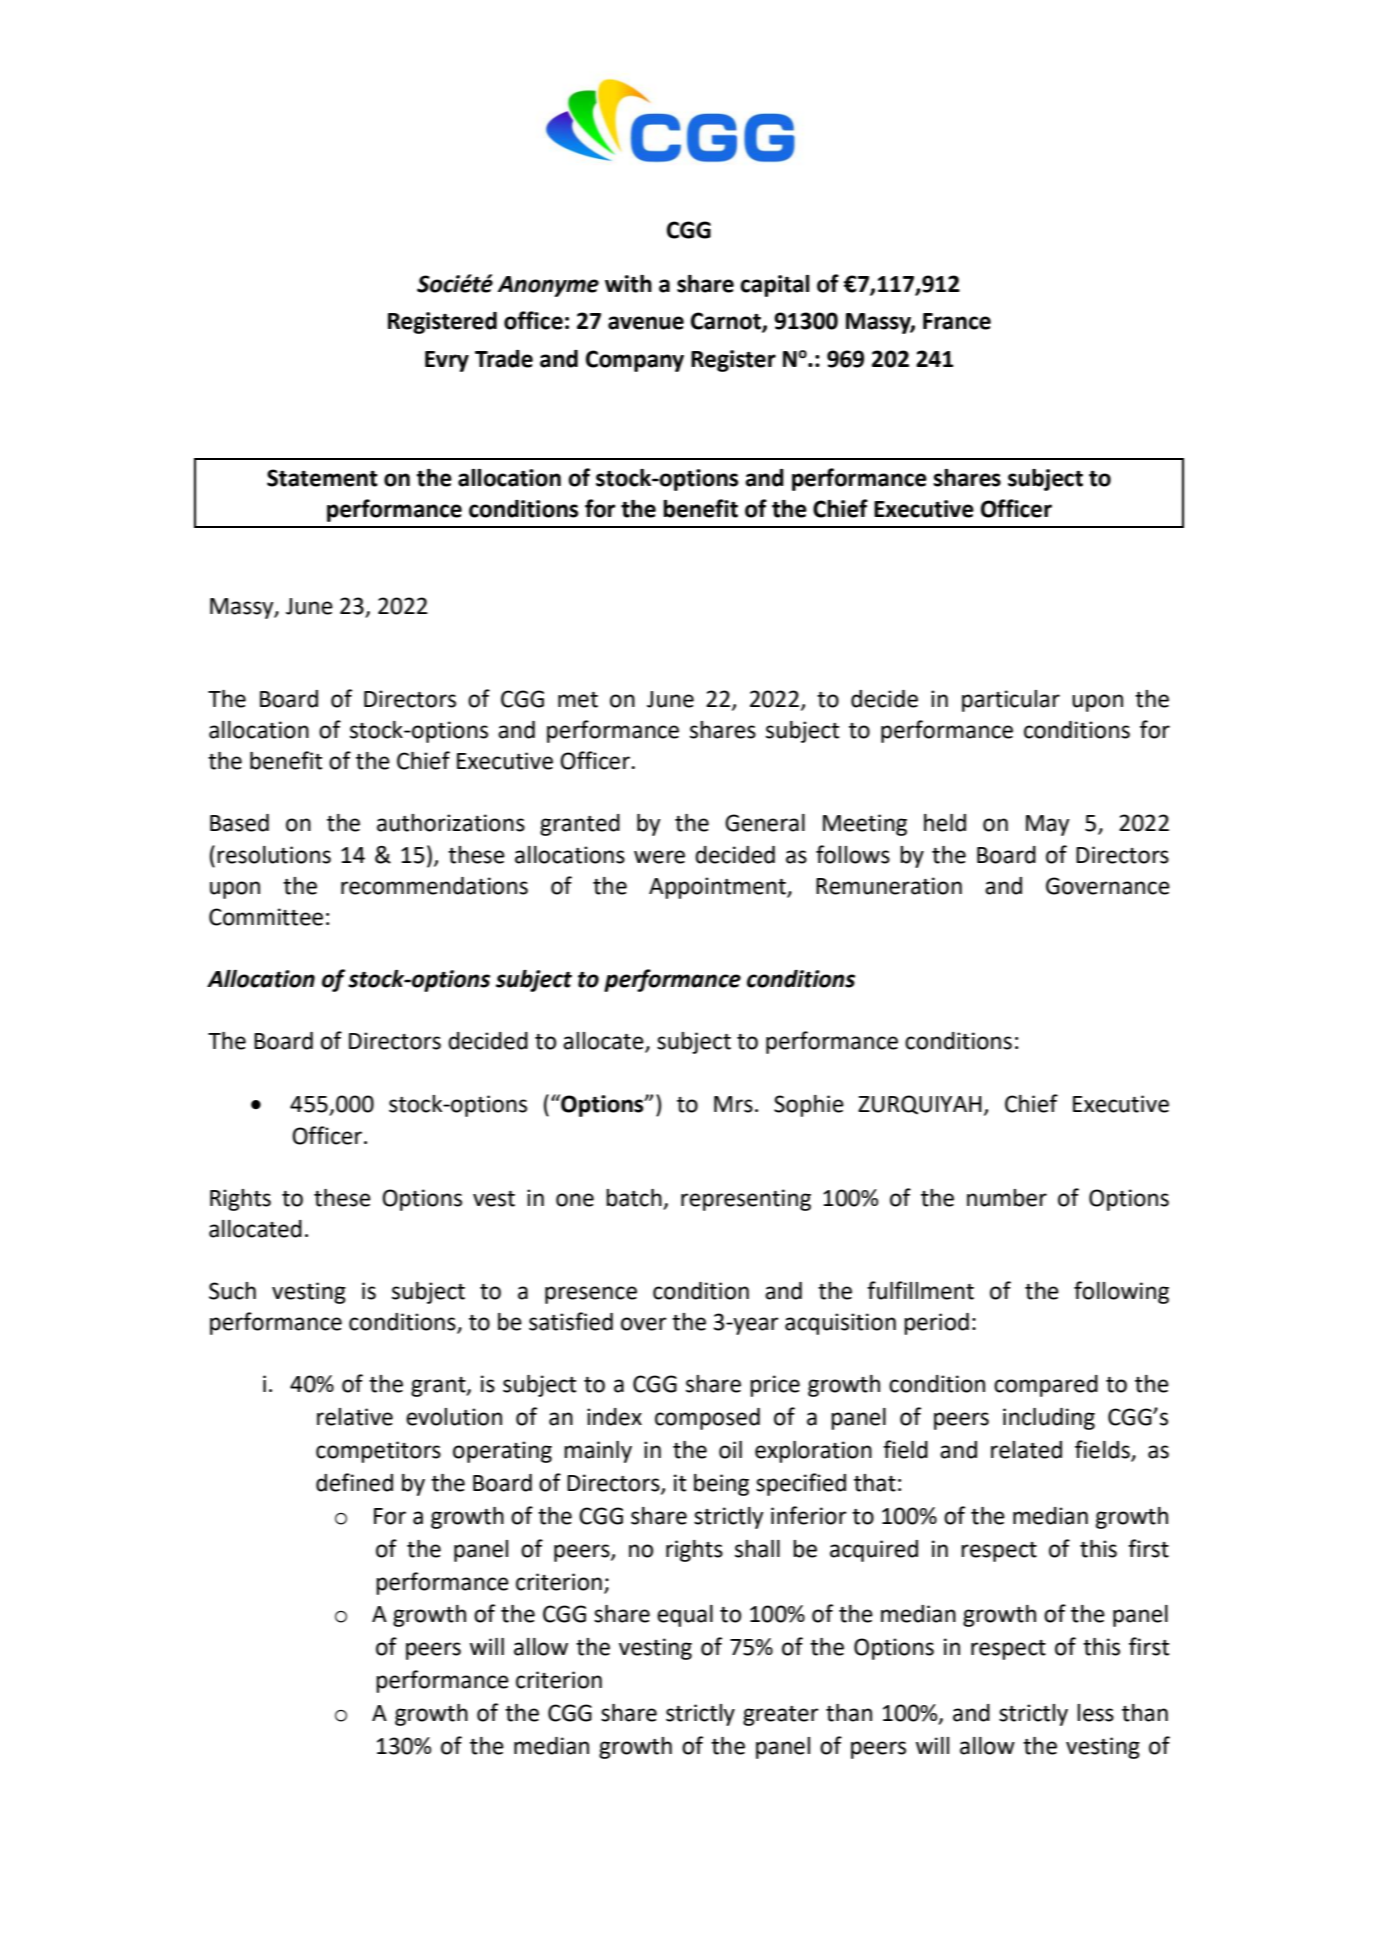 The height and width of the image is (1948, 1378). What do you see at coordinates (1011, 701) in the image?
I see `particular` at bounding box center [1011, 701].
